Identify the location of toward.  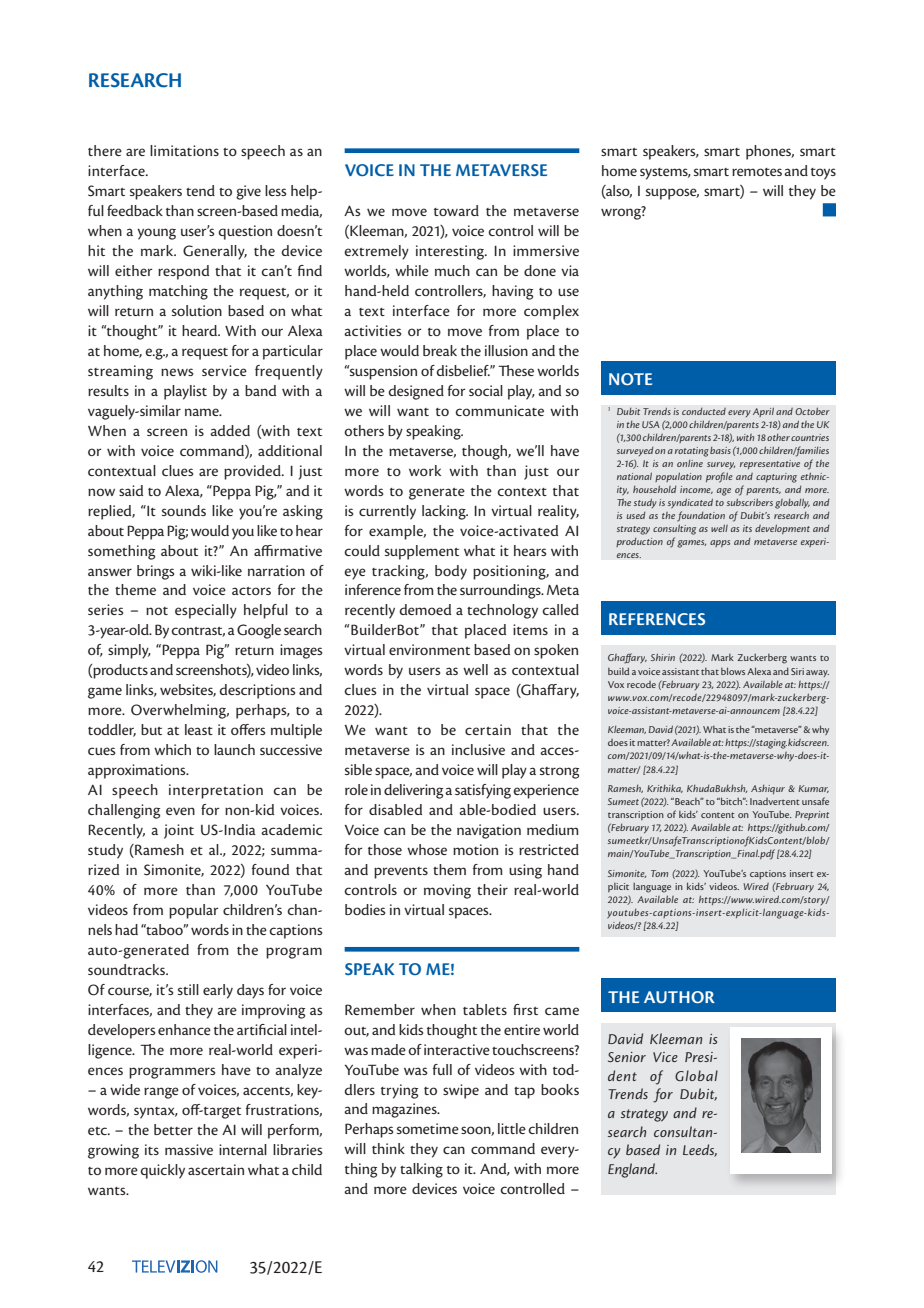
(456, 210).
